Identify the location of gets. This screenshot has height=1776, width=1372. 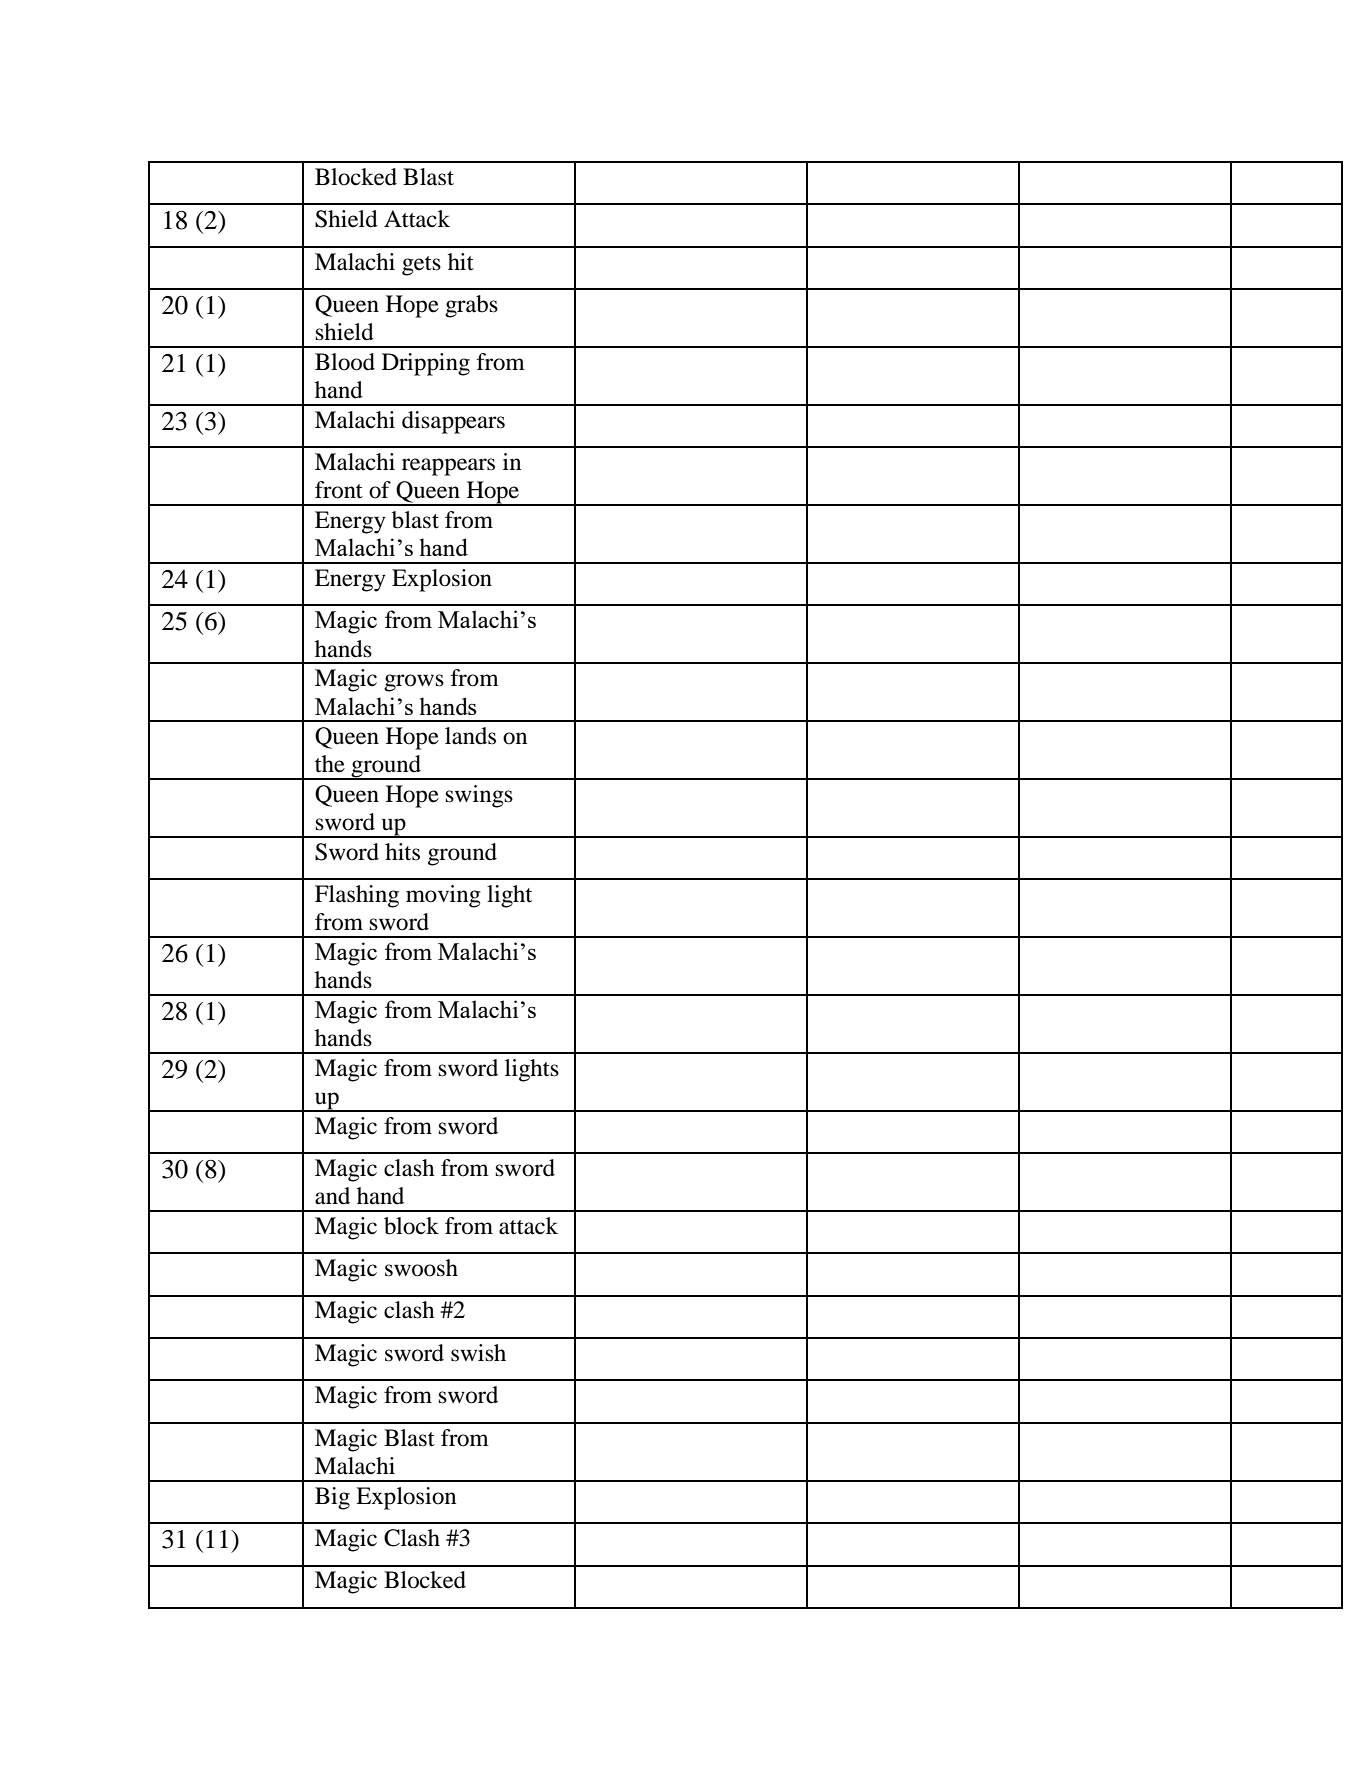
(421, 266).
